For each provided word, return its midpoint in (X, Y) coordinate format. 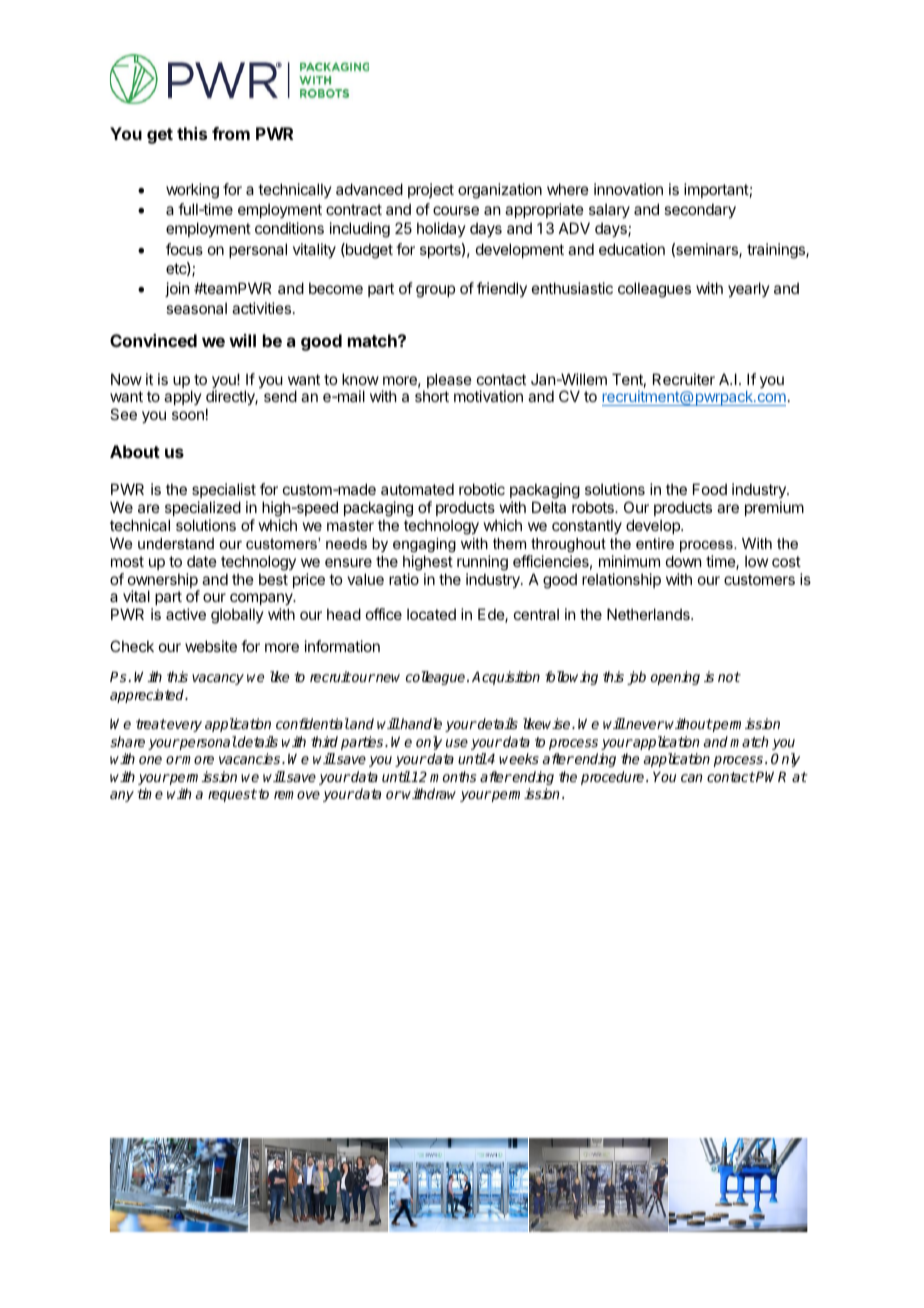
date (202, 561)
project (431, 190)
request (232, 795)
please (449, 380)
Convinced (153, 340)
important (716, 190)
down (683, 561)
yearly (749, 289)
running (482, 563)
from (231, 133)
